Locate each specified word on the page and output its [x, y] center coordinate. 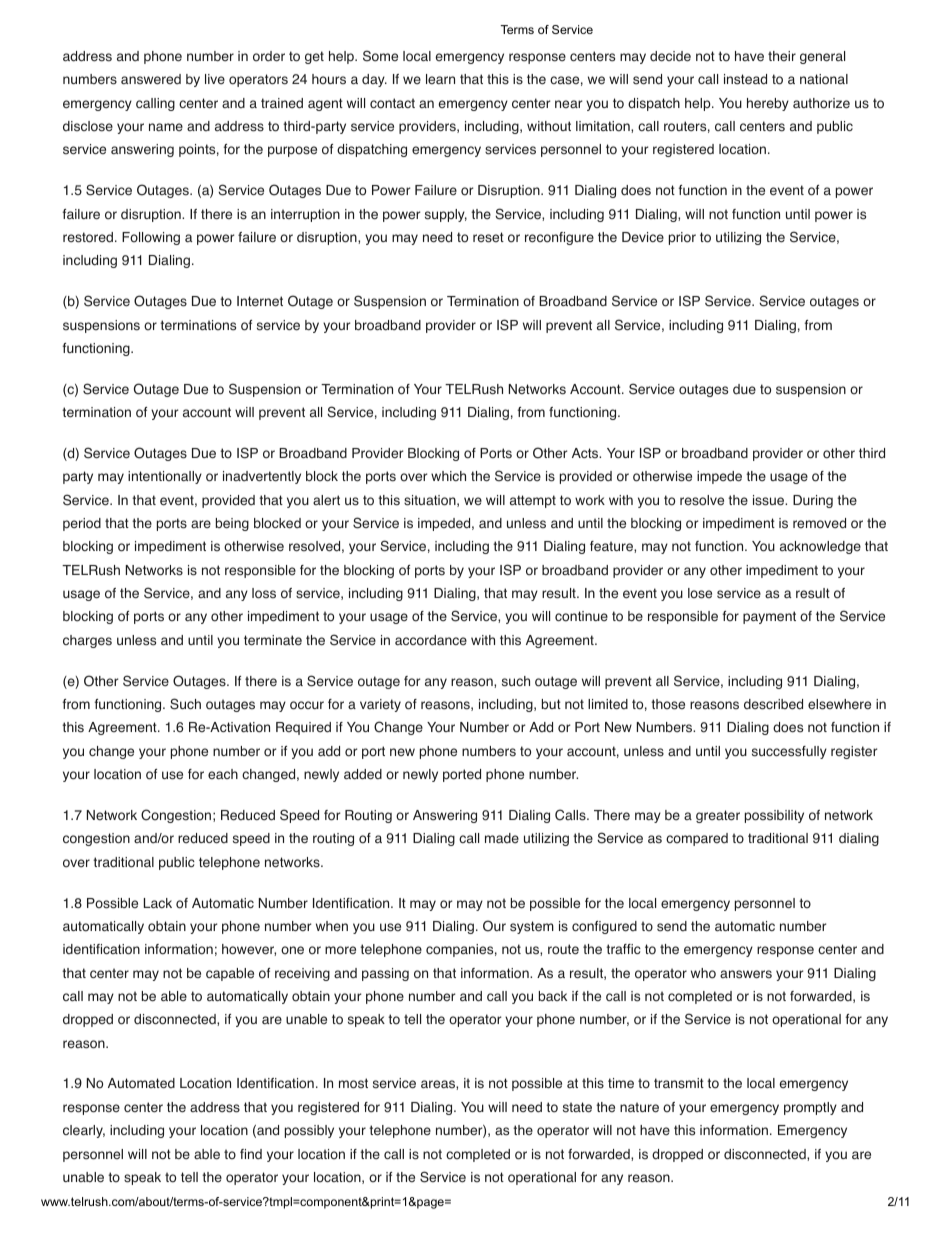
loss [264, 593]
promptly [810, 1108]
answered [151, 79]
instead [745, 79]
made [502, 838]
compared [697, 839]
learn [440, 79]
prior [682, 238]
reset [488, 237]
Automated [141, 1083]
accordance [431, 640]
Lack [158, 903]
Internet [260, 301]
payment [769, 617]
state [577, 1107]
